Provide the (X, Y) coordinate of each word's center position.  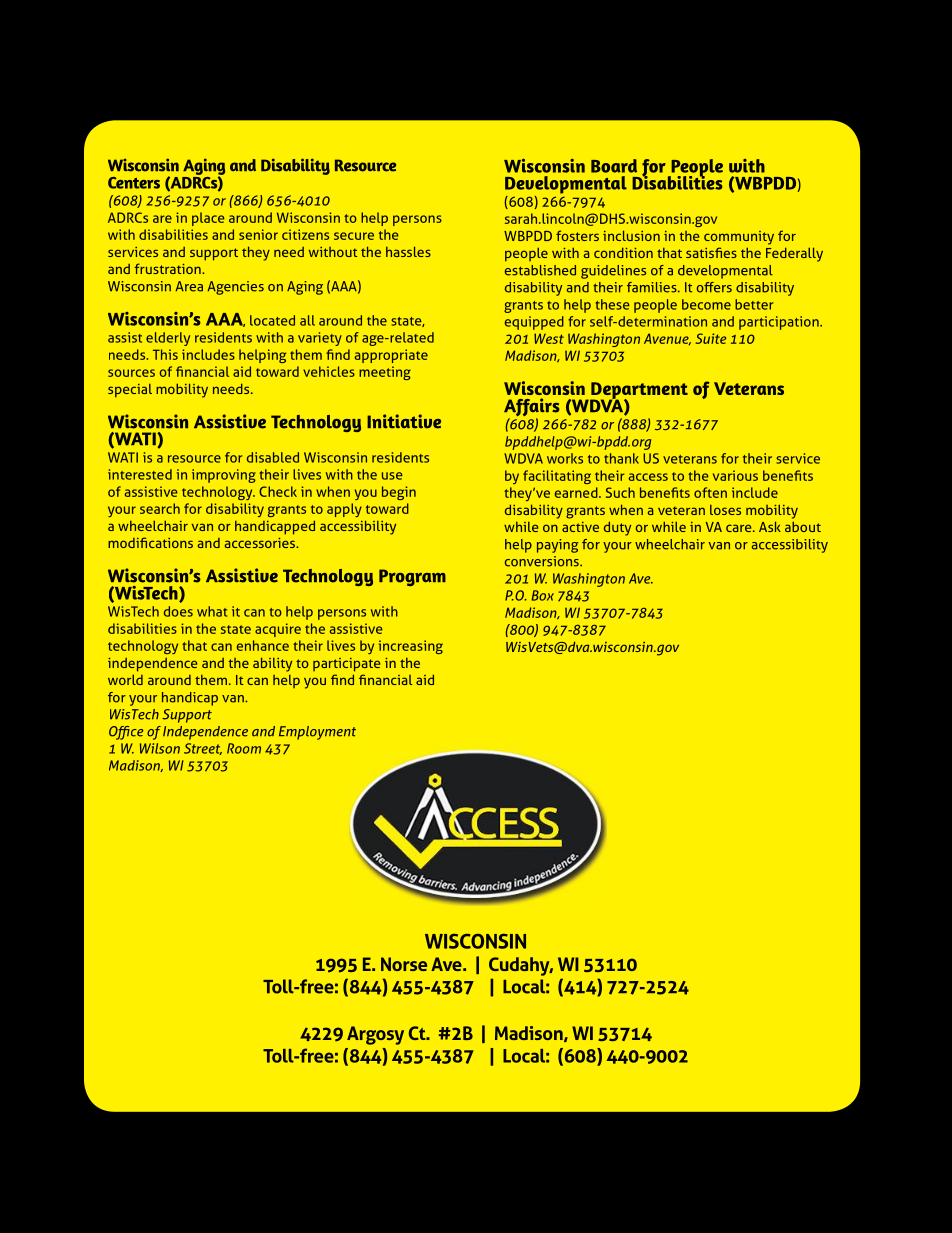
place (208, 219)
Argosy (375, 1035)
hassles (408, 251)
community (739, 238)
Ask (770, 526)
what (212, 611)
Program (412, 577)
